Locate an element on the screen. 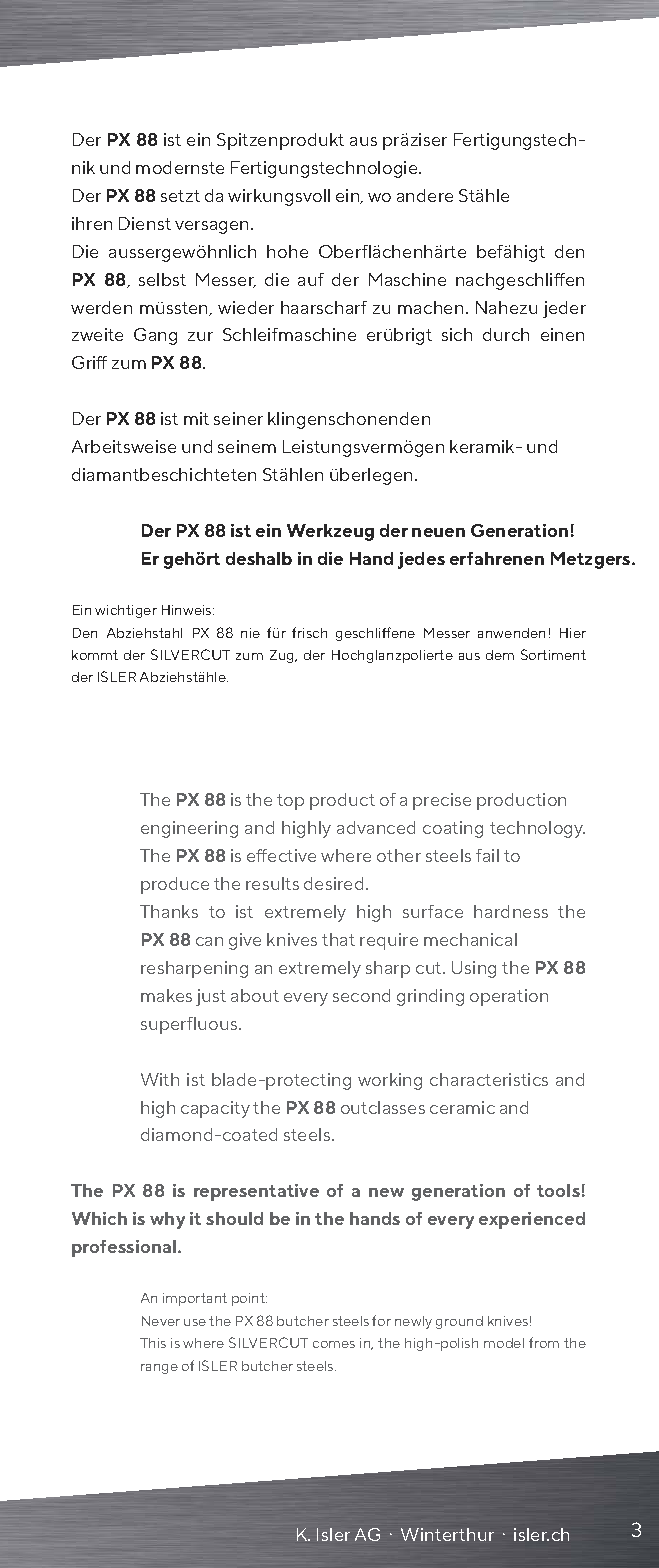 The height and width of the screenshot is (1568, 659). makes is located at coordinates (166, 995).
